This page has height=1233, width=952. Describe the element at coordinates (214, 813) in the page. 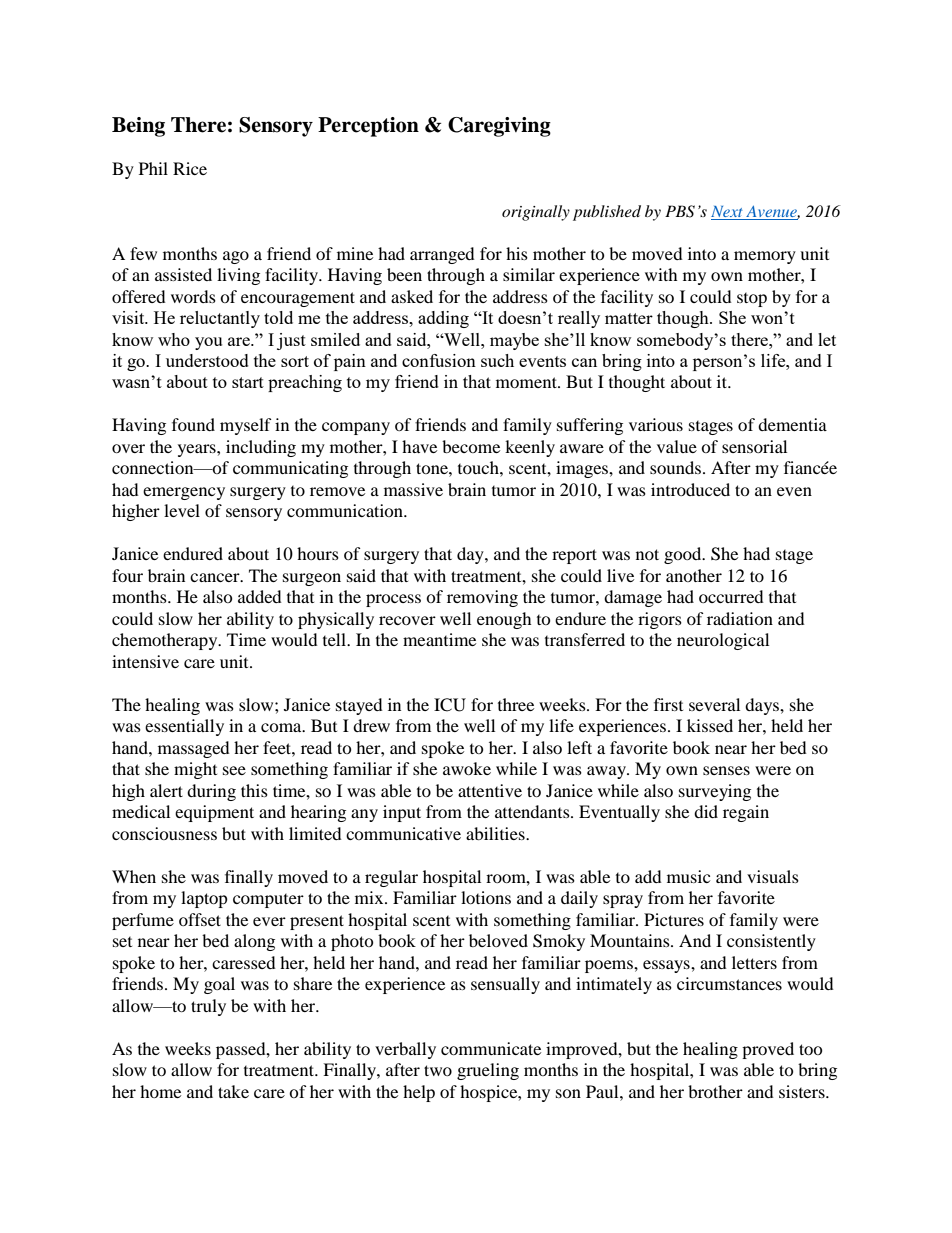

I see `equipment` at that location.
